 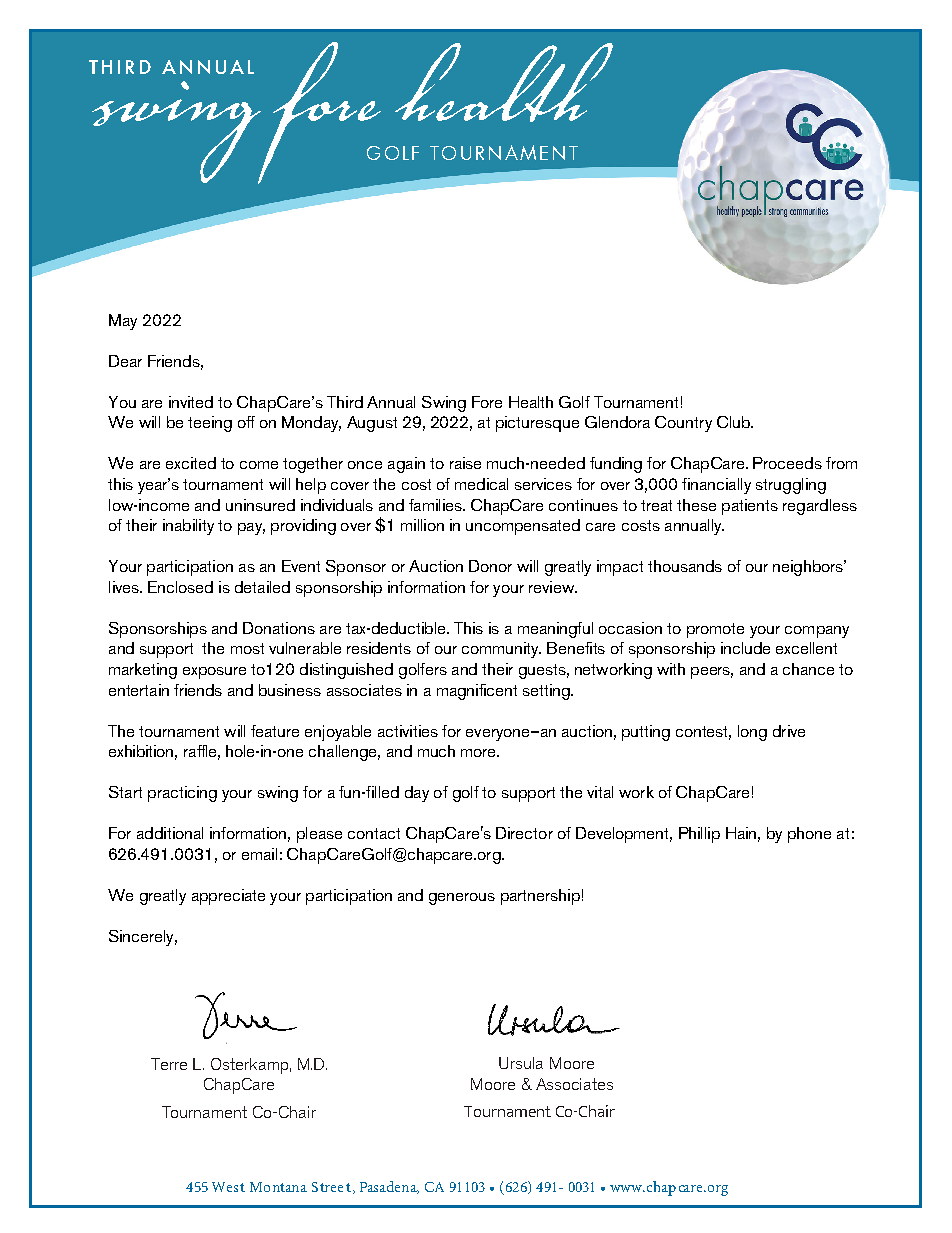 What do you see at coordinates (228, 1187) in the screenshot?
I see `West` at bounding box center [228, 1187].
